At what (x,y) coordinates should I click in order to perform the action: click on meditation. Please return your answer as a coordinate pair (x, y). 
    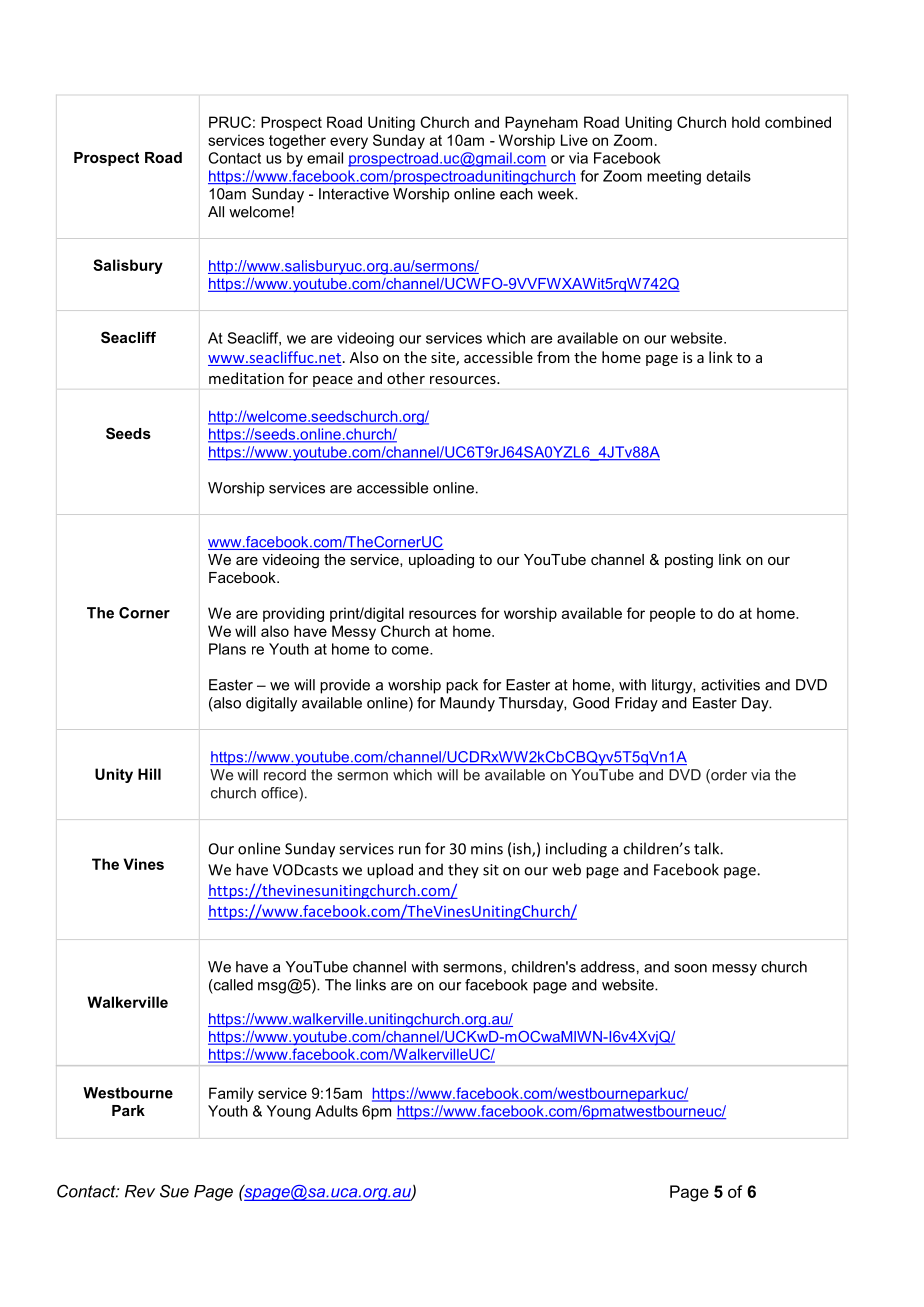
    Looking at the image, I should click on (246, 378).
